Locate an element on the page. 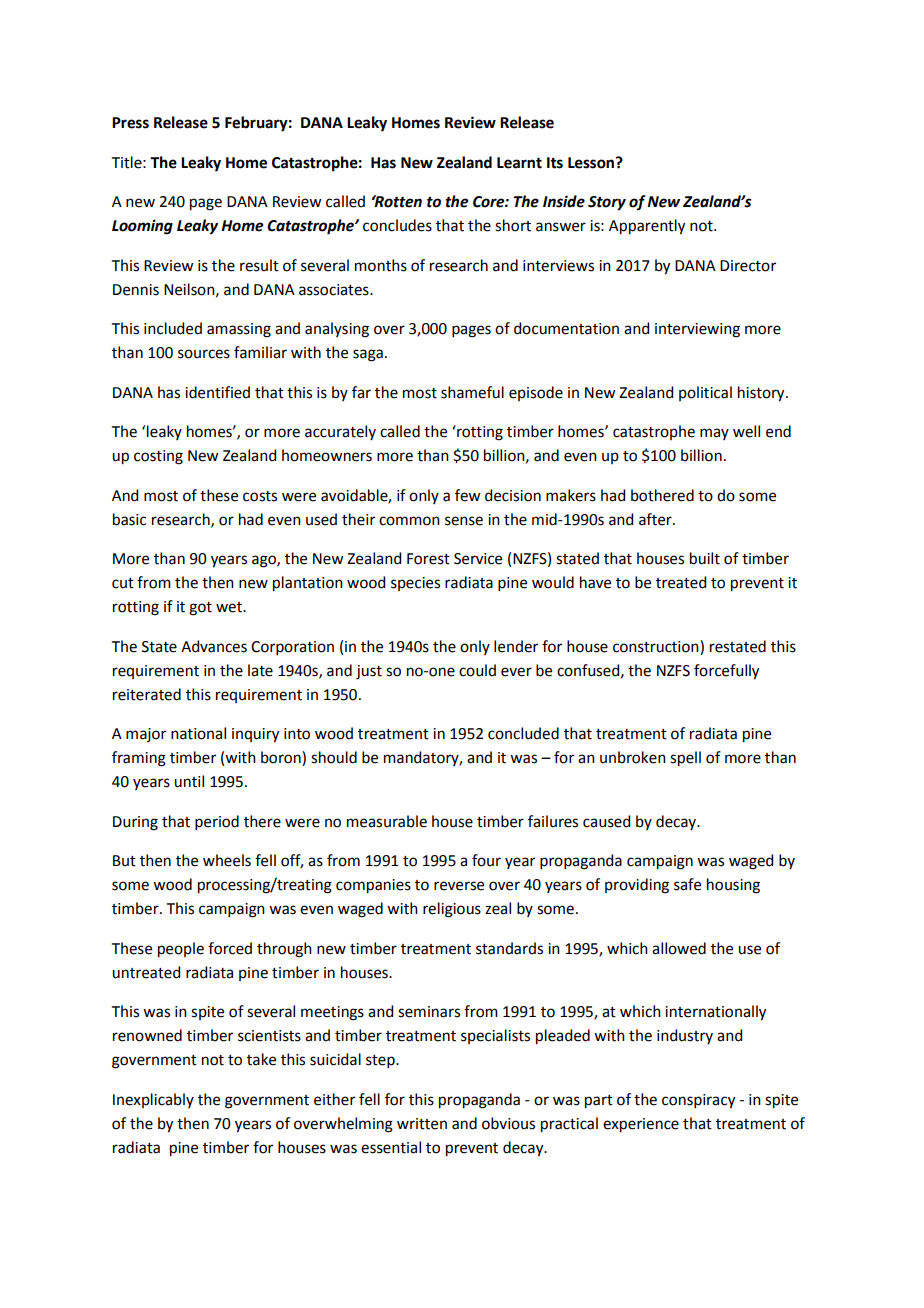 The height and width of the page is (1308, 924). after is located at coordinates (656, 519).
